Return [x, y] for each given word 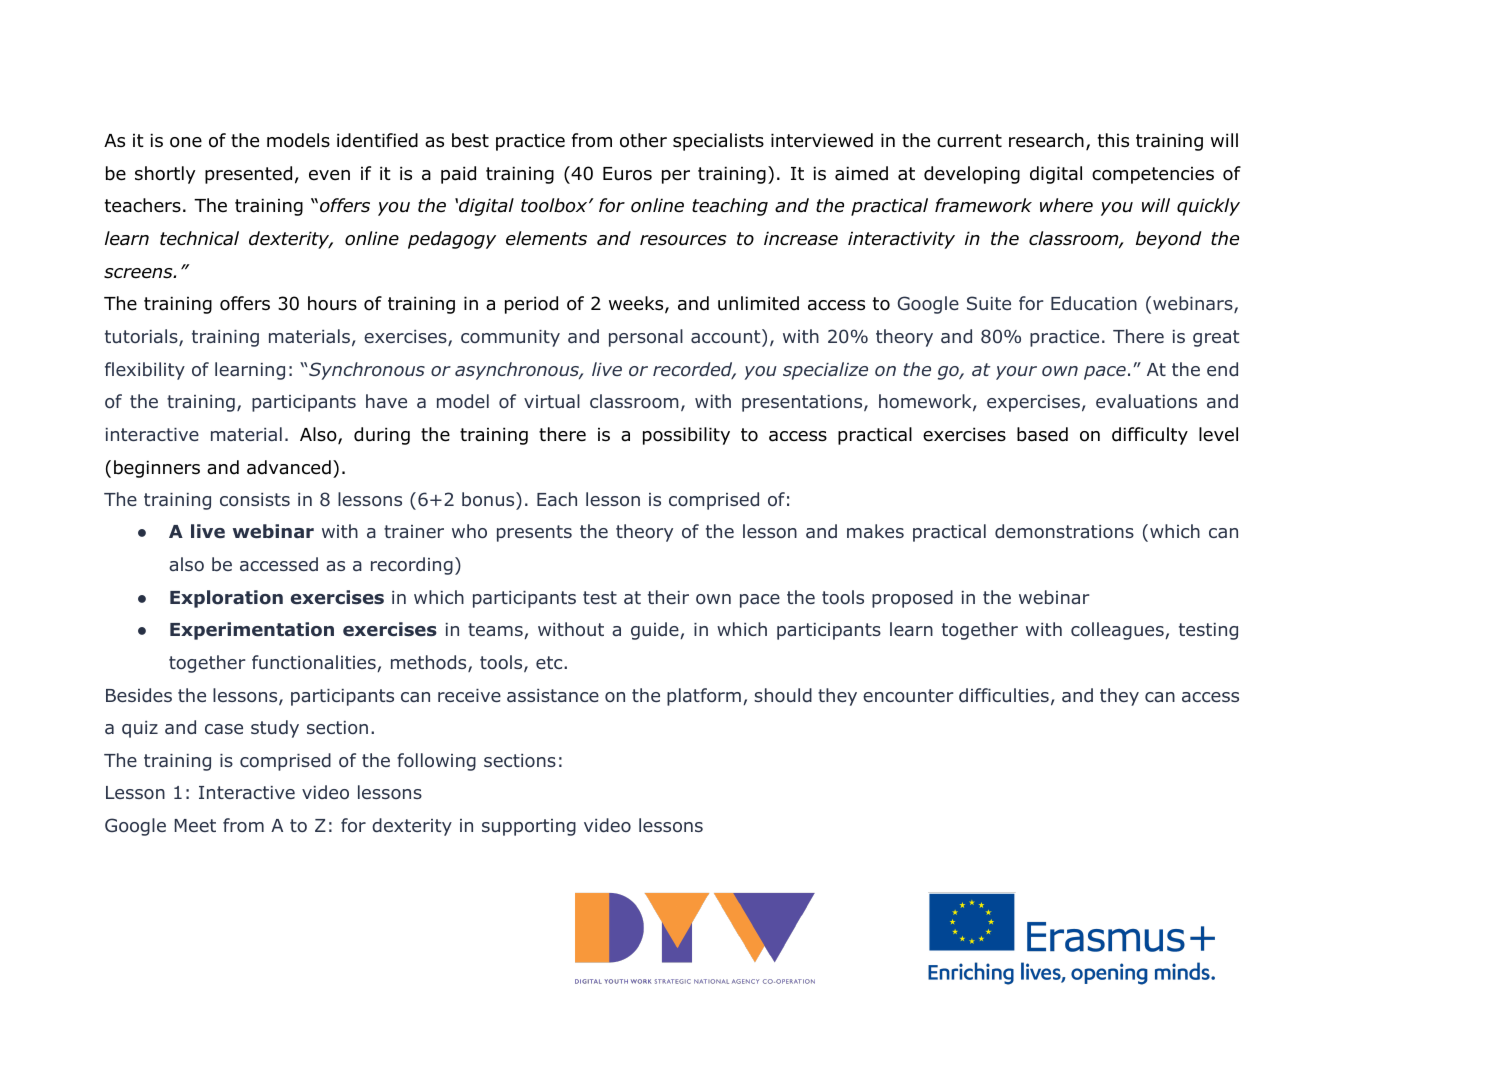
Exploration [226, 599]
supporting [529, 827]
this [1113, 140]
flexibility [145, 371]
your [1016, 373]
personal [646, 338]
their [668, 597]
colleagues [1118, 631]
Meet [195, 825]
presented [248, 175]
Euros [627, 174]
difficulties [1004, 695]
